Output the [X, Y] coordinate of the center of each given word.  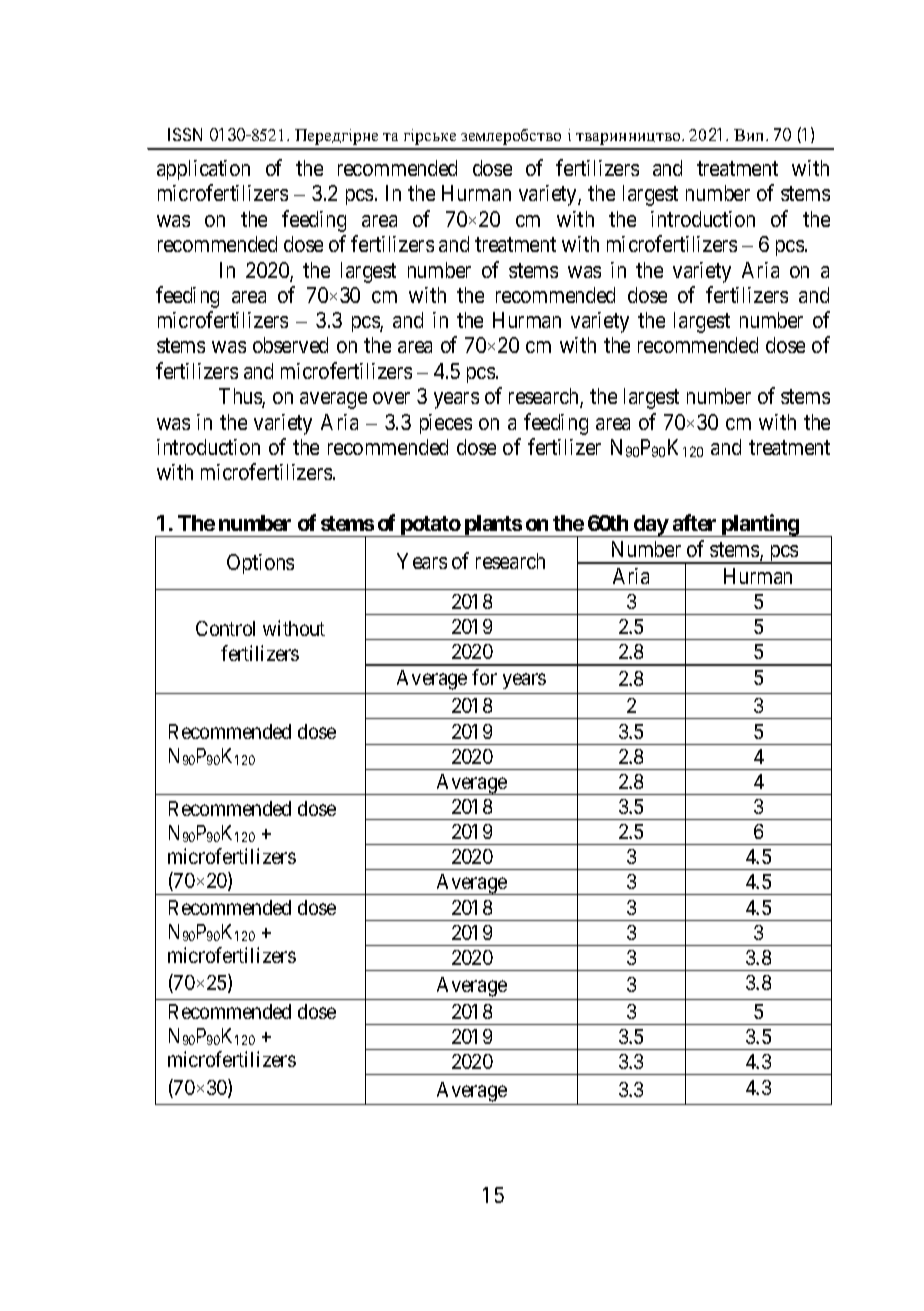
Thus [241, 397]
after [694, 522]
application [203, 170]
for [484, 677]
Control [225, 628]
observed [290, 345]
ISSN [185, 134]
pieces [446, 424]
